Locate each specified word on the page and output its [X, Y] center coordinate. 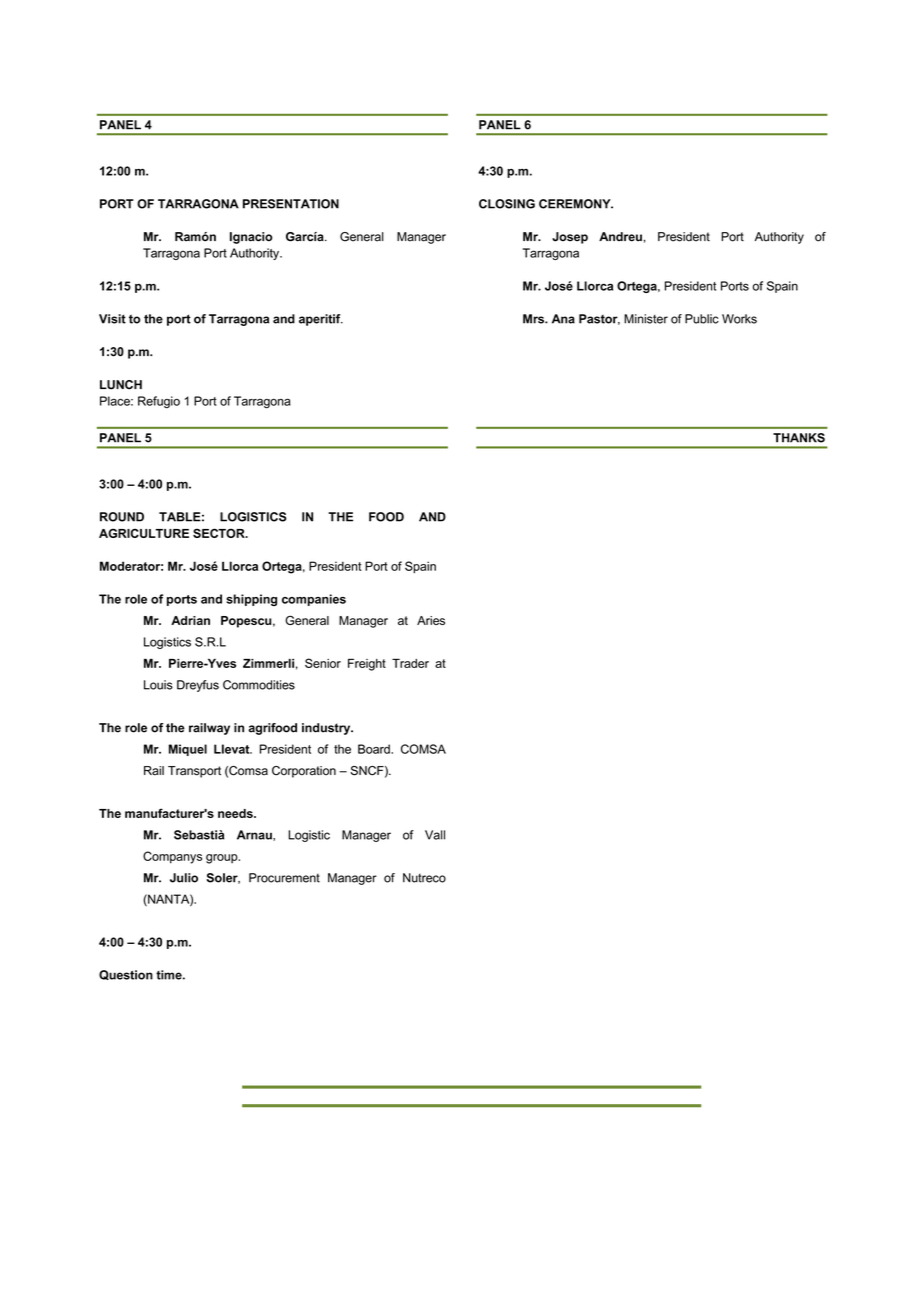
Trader [410, 663]
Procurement [284, 878]
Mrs [534, 319]
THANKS [799, 438]
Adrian [190, 620]
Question [126, 975]
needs [236, 813]
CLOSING [507, 204]
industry [327, 729]
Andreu [620, 237]
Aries [431, 620]
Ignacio [251, 238]
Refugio [159, 402]
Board [375, 749]
